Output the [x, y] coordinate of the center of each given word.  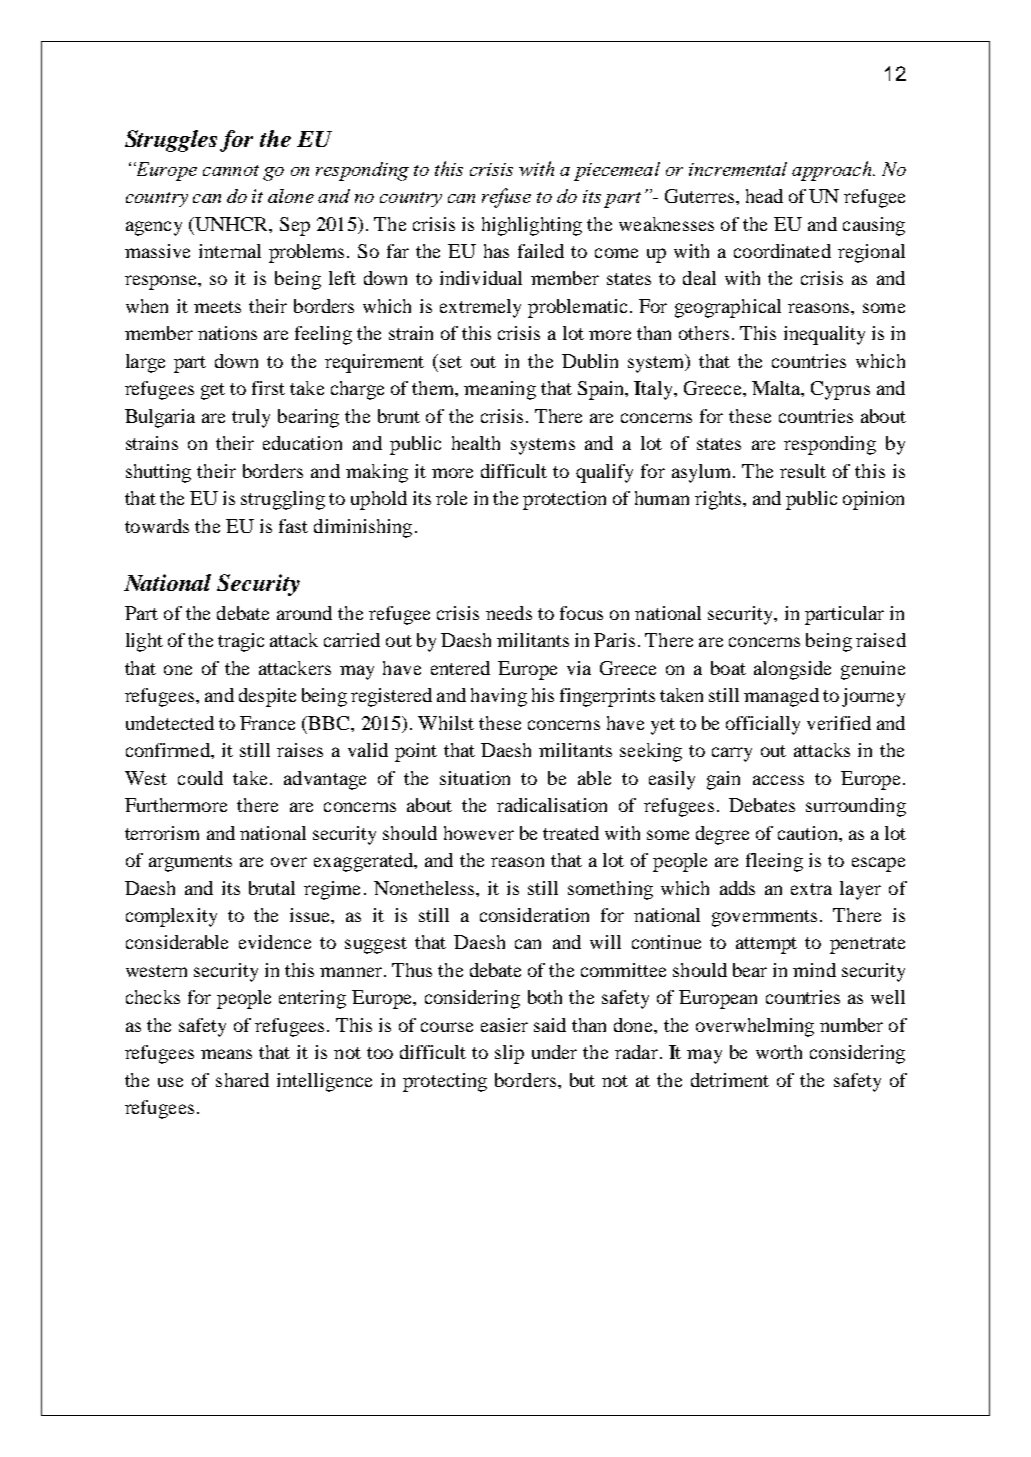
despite [267, 697]
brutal [272, 888]
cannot [231, 170]
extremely [480, 308]
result [803, 471]
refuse [506, 198]
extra [811, 889]
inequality [824, 335]
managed [781, 697]
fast [293, 526]
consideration [534, 915]
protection [564, 500]
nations [227, 333]
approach [833, 171]
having [499, 697]
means [226, 1054]
